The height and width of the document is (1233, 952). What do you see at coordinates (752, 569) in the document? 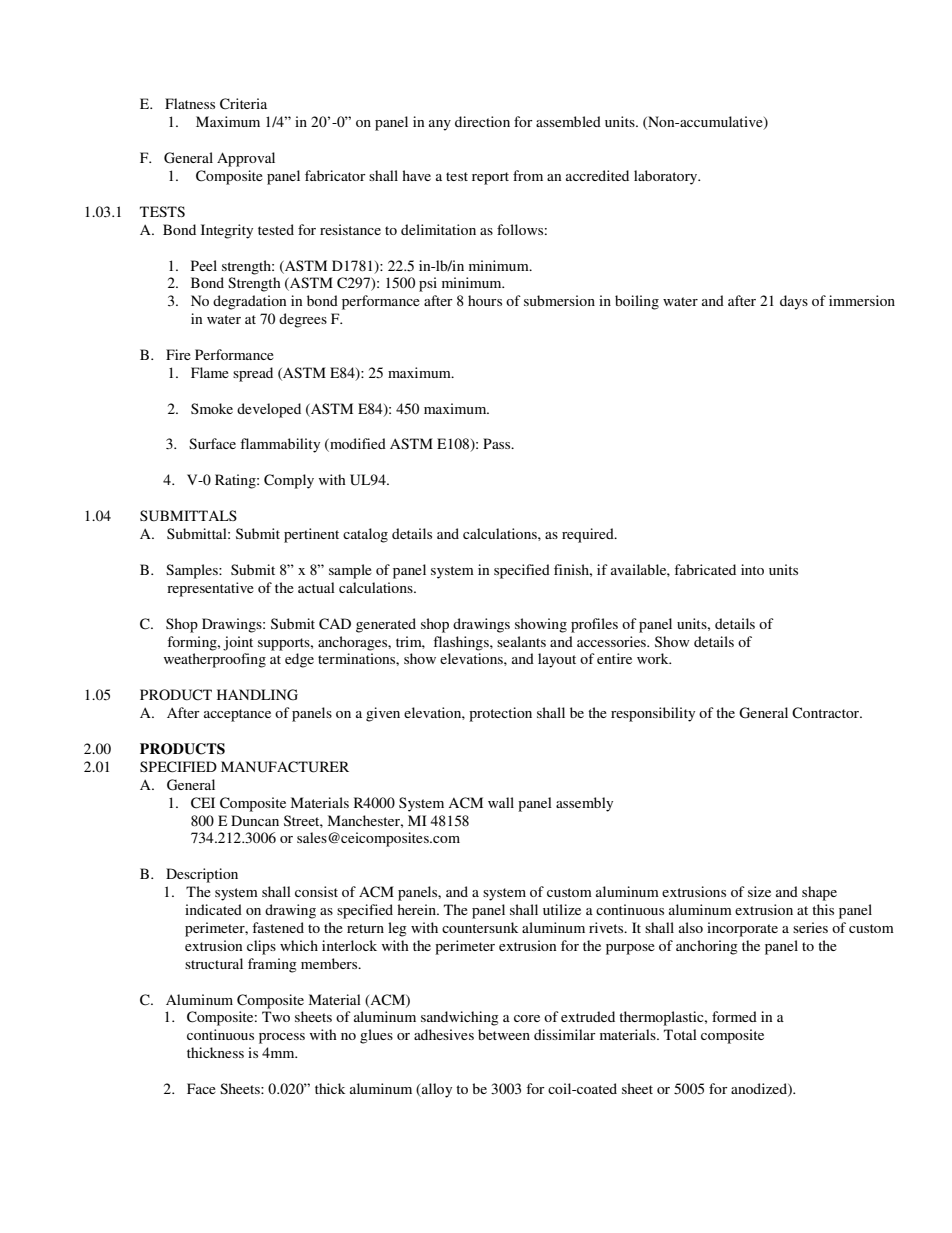
I see `into` at bounding box center [752, 569].
